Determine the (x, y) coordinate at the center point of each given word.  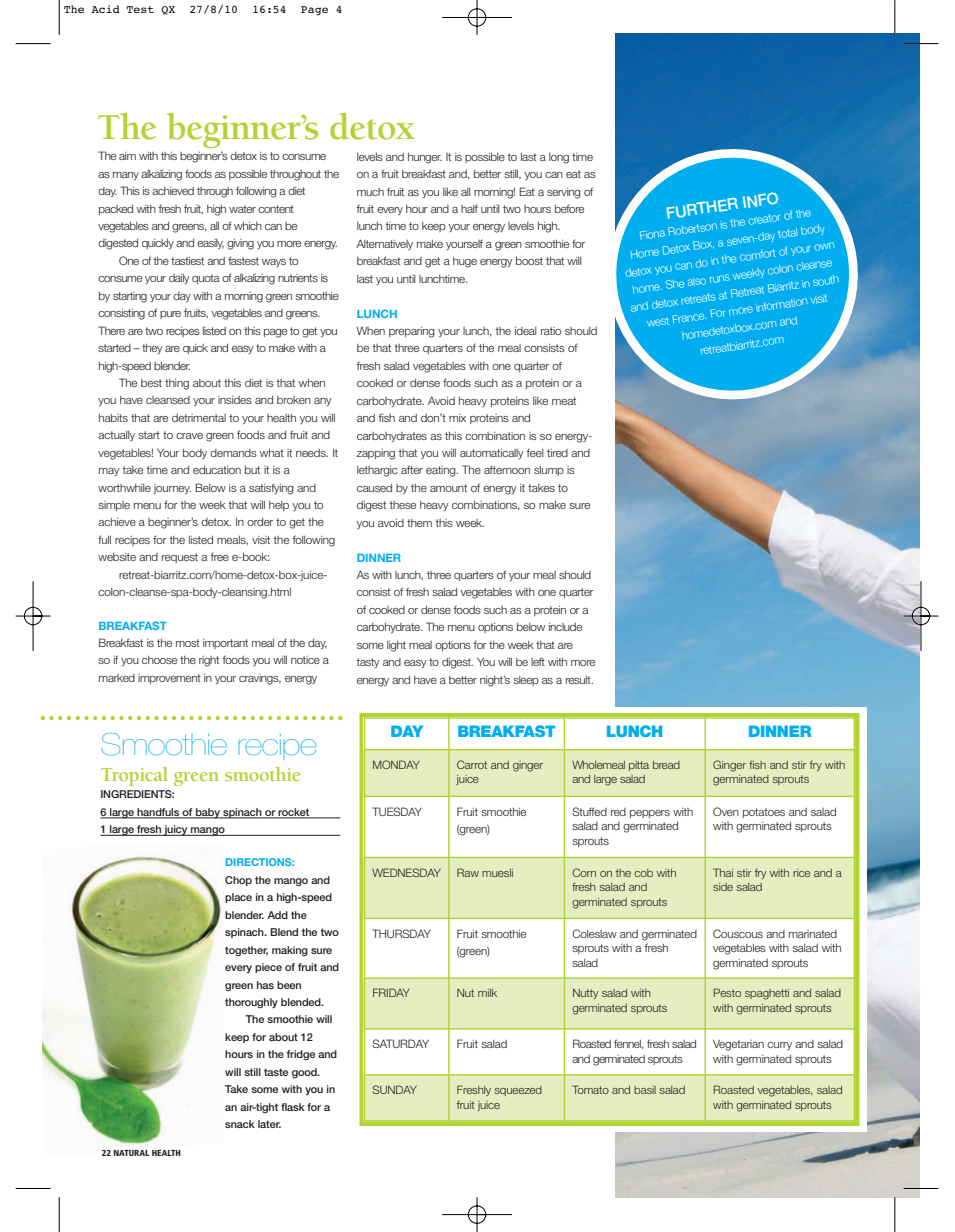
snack (240, 1124)
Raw (468, 872)
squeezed (518, 1091)
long (559, 158)
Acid (105, 9)
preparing (412, 332)
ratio (551, 331)
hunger (425, 158)
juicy (176, 830)
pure (170, 315)
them (419, 523)
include (565, 627)
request (180, 558)
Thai (723, 872)
